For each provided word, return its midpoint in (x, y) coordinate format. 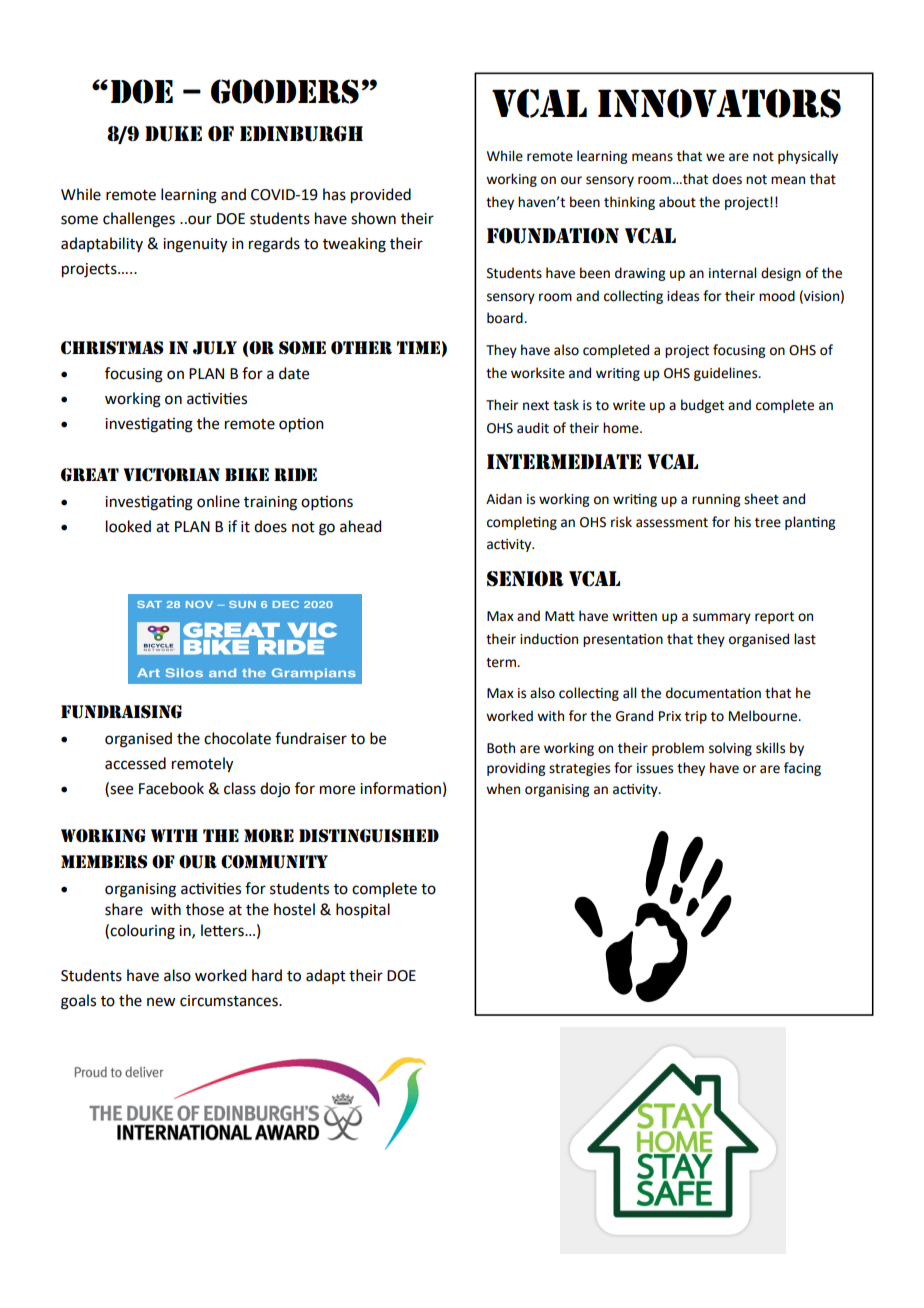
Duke (173, 134)
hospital (363, 910)
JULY (215, 348)
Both (501, 748)
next (536, 406)
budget (702, 406)
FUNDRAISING (121, 712)
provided (381, 196)
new (161, 1002)
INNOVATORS (719, 103)
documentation (713, 693)
